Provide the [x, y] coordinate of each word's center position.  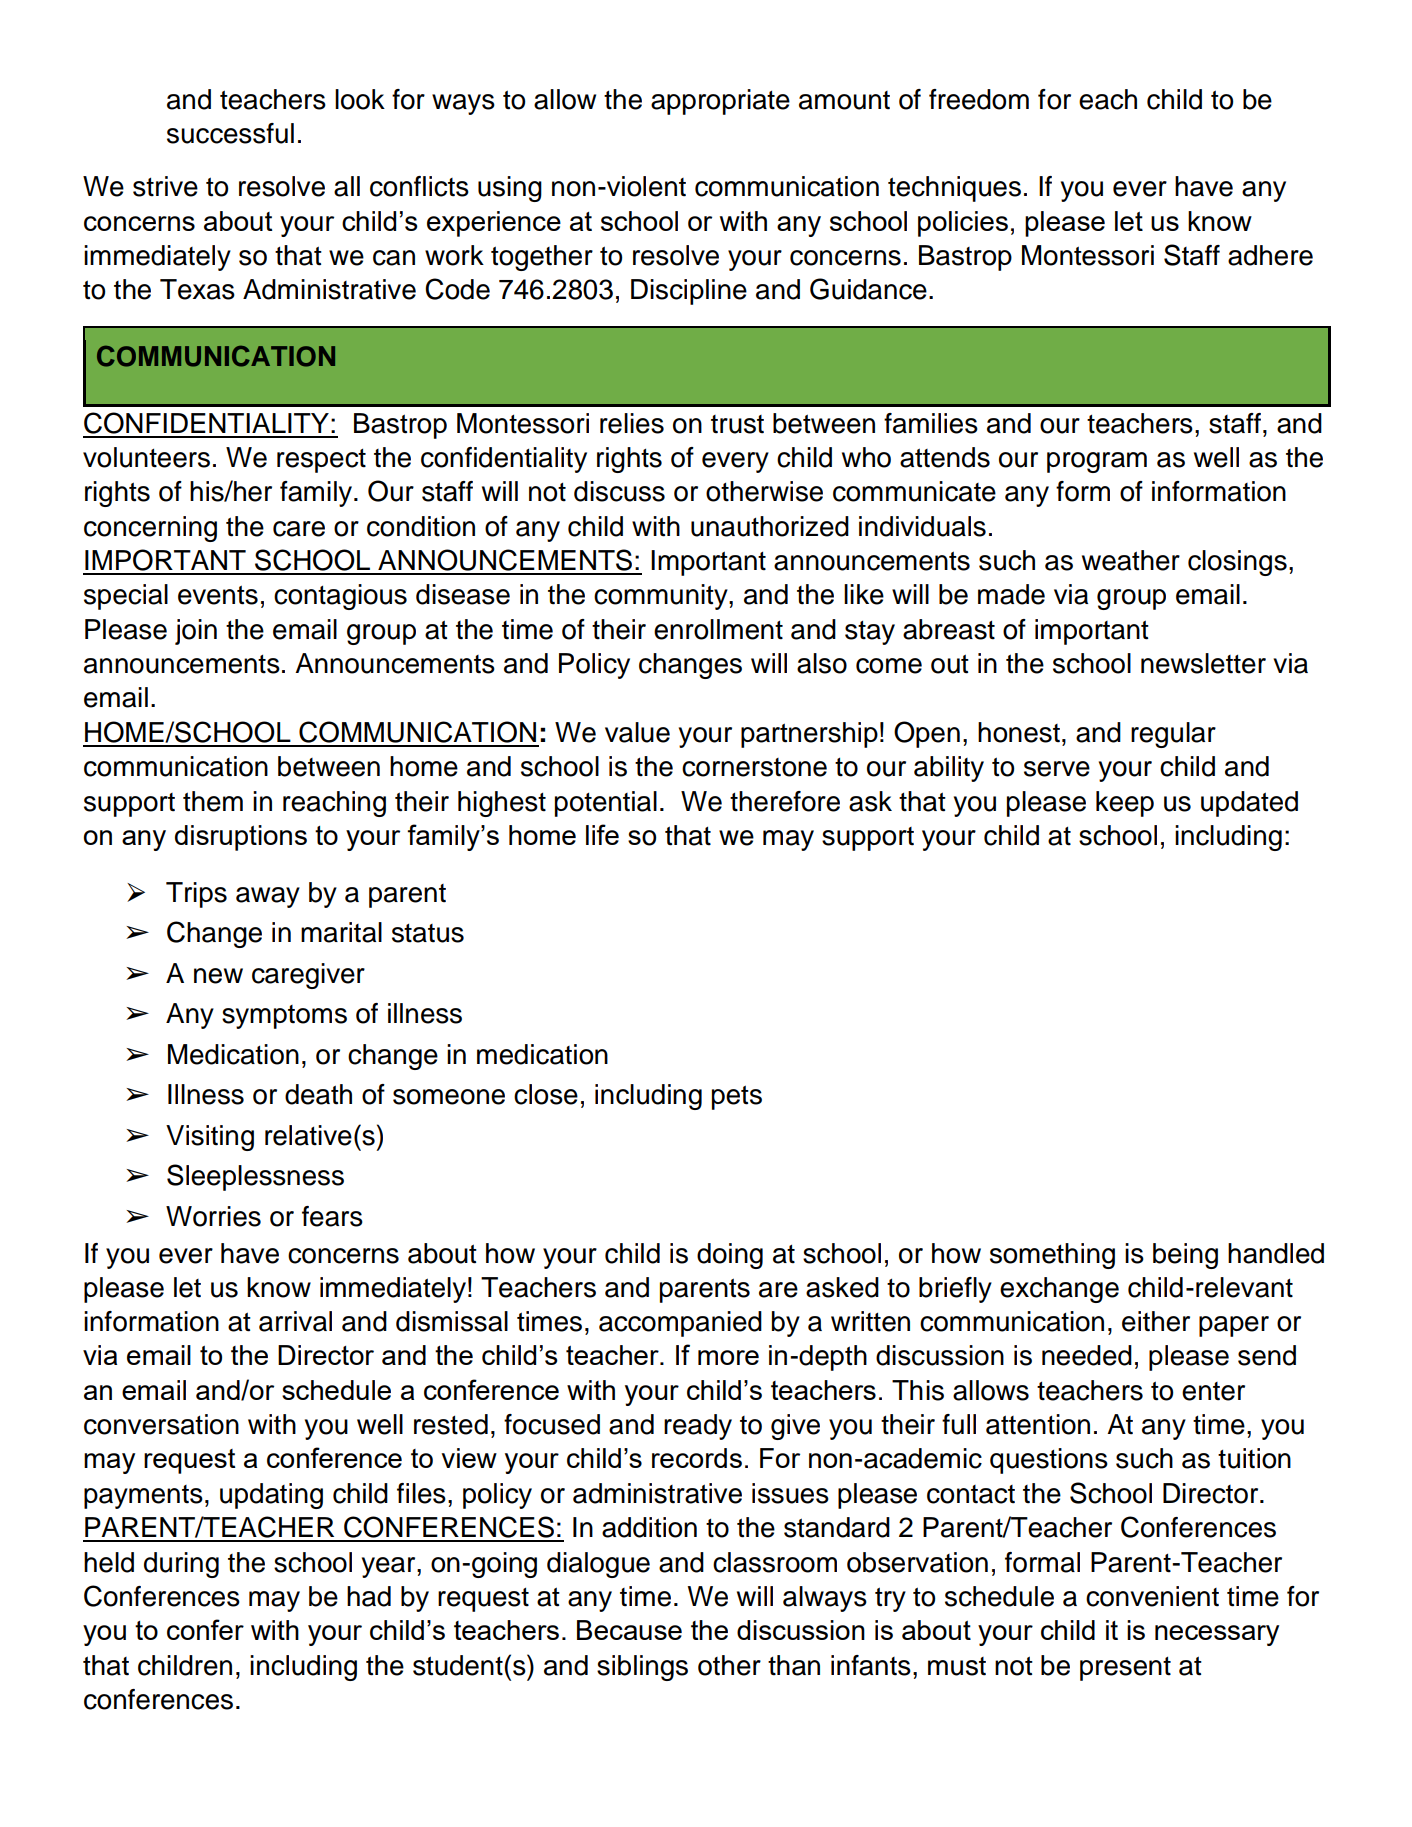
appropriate [720, 102]
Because [629, 1630]
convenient [1152, 1596]
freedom [979, 99]
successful [230, 133]
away [268, 897]
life [602, 834]
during [181, 1565]
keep [1125, 804]
